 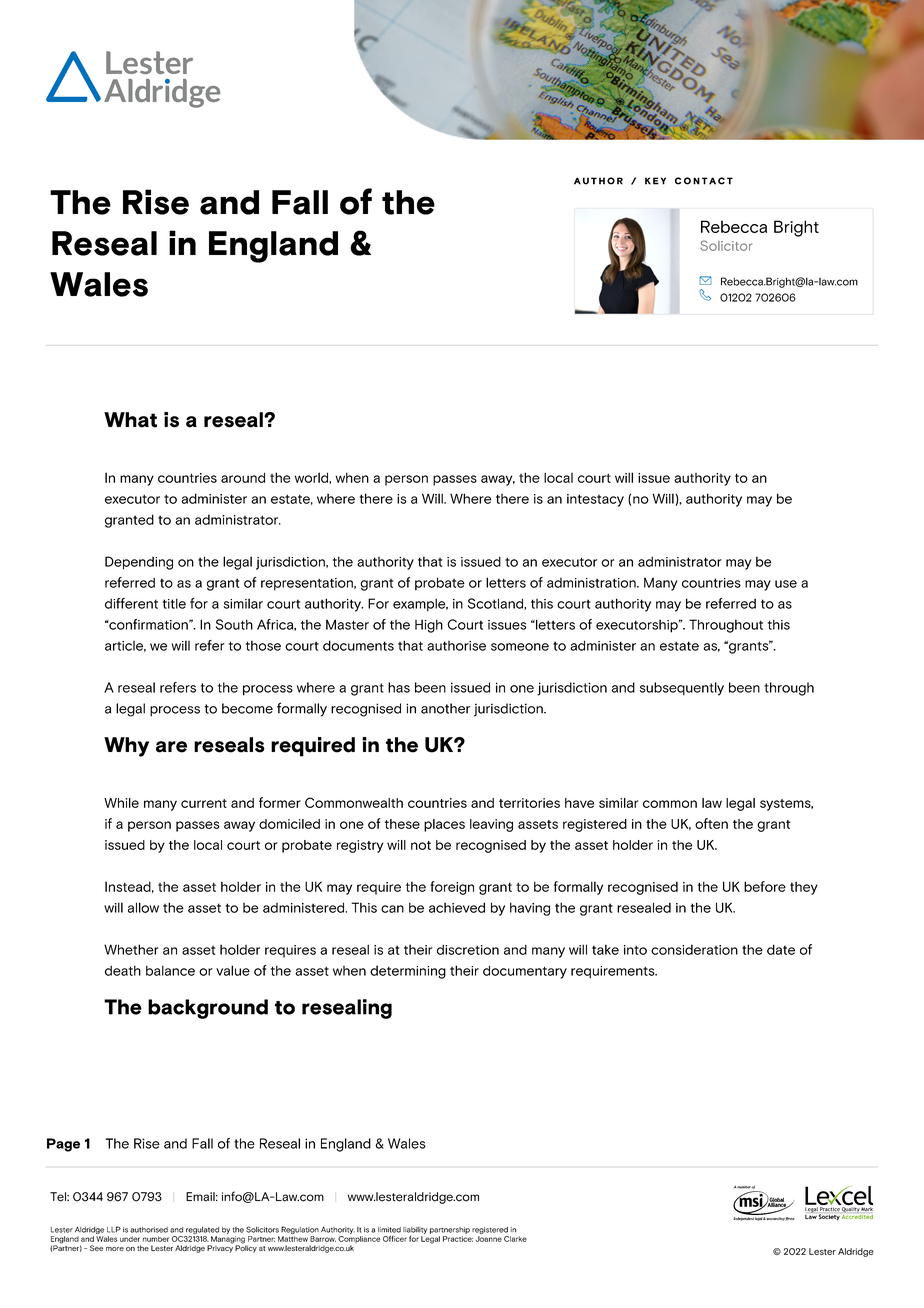 I want to click on subsequently, so click(x=682, y=689).
